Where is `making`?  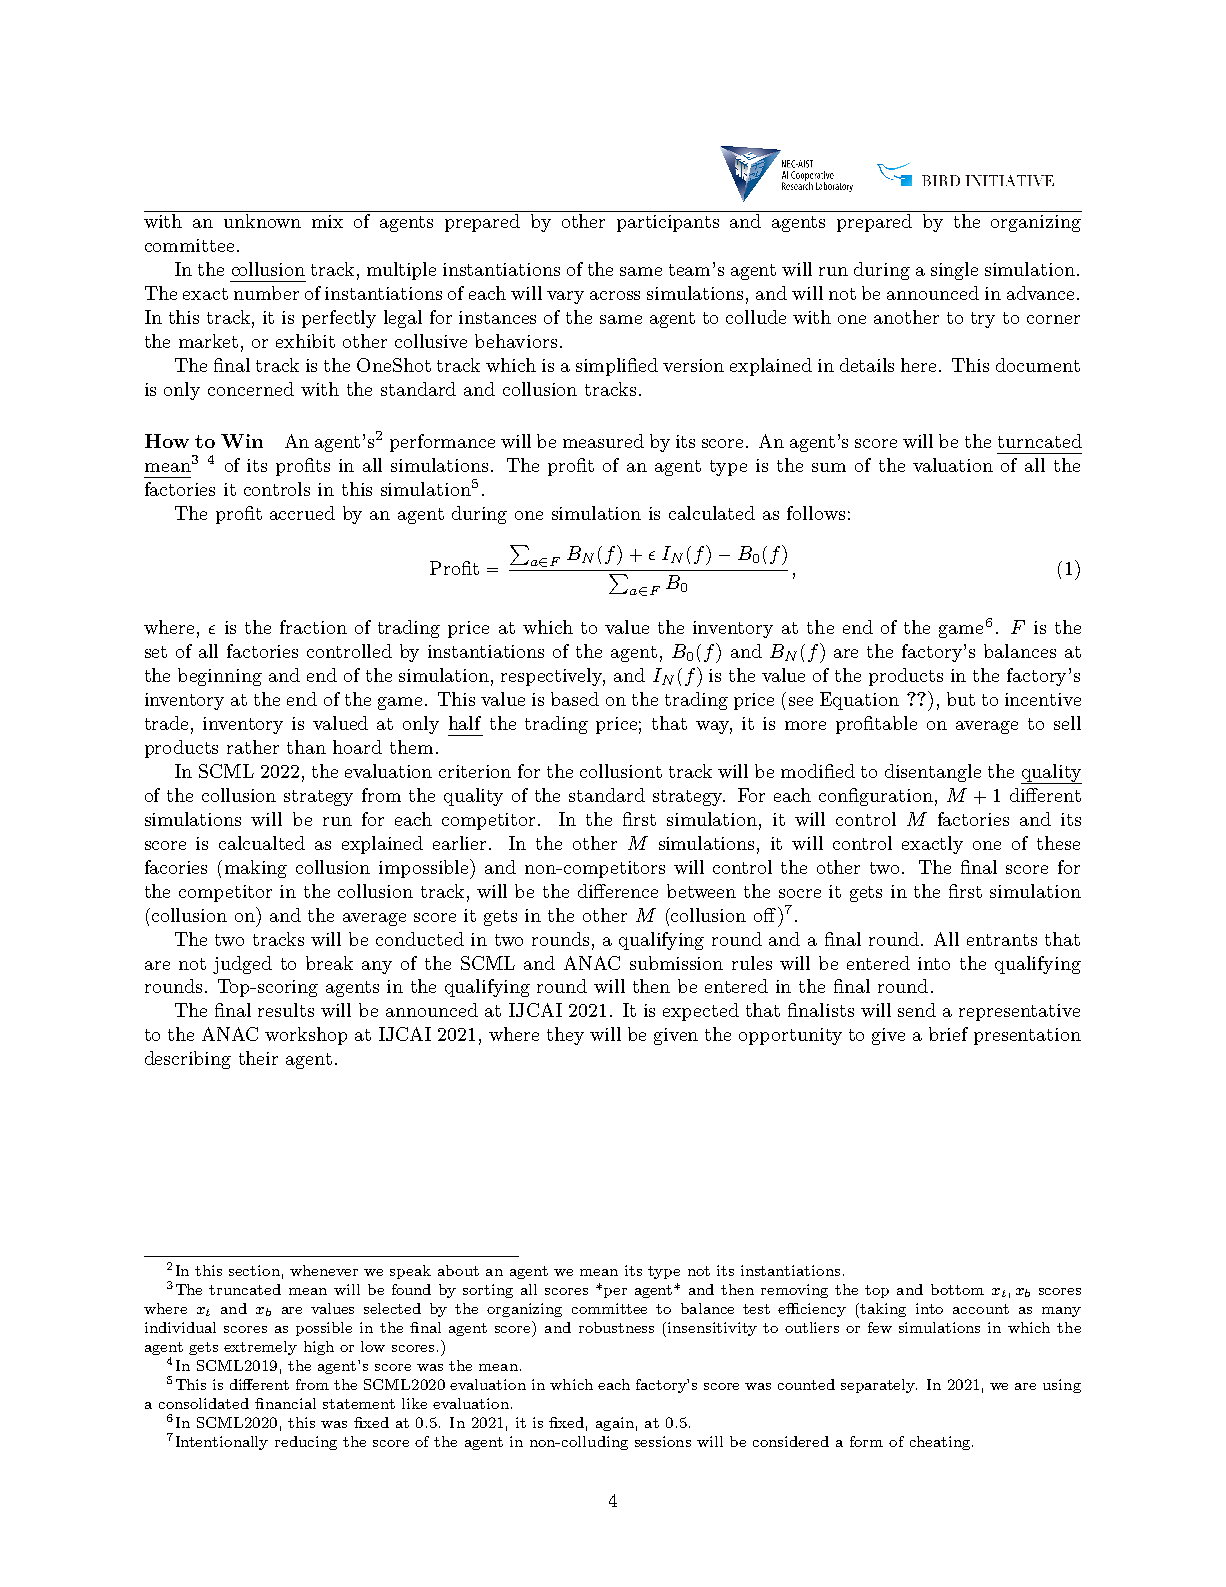 making is located at coordinates (256, 869).
